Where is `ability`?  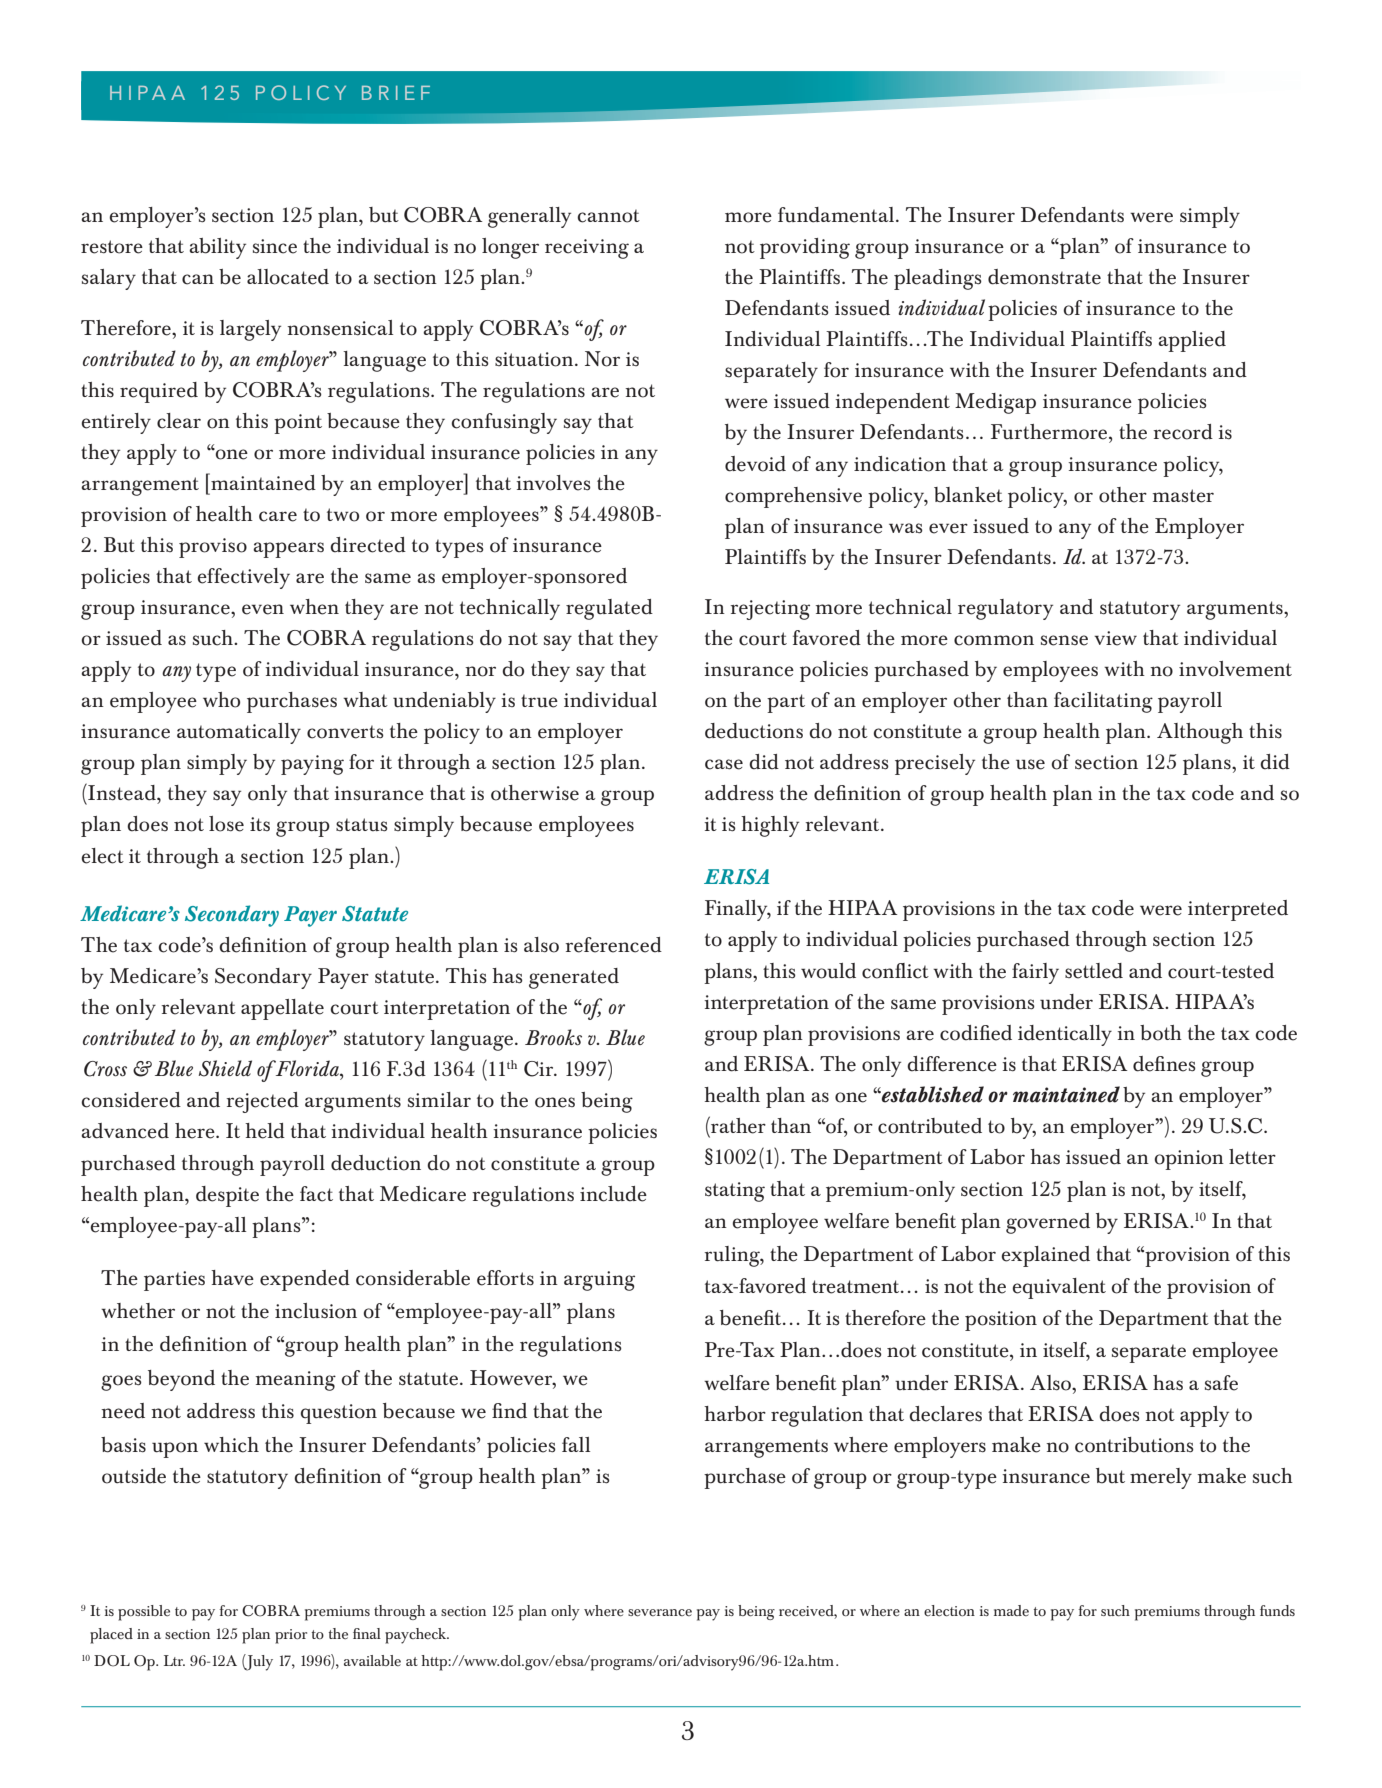 ability is located at coordinates (217, 248).
